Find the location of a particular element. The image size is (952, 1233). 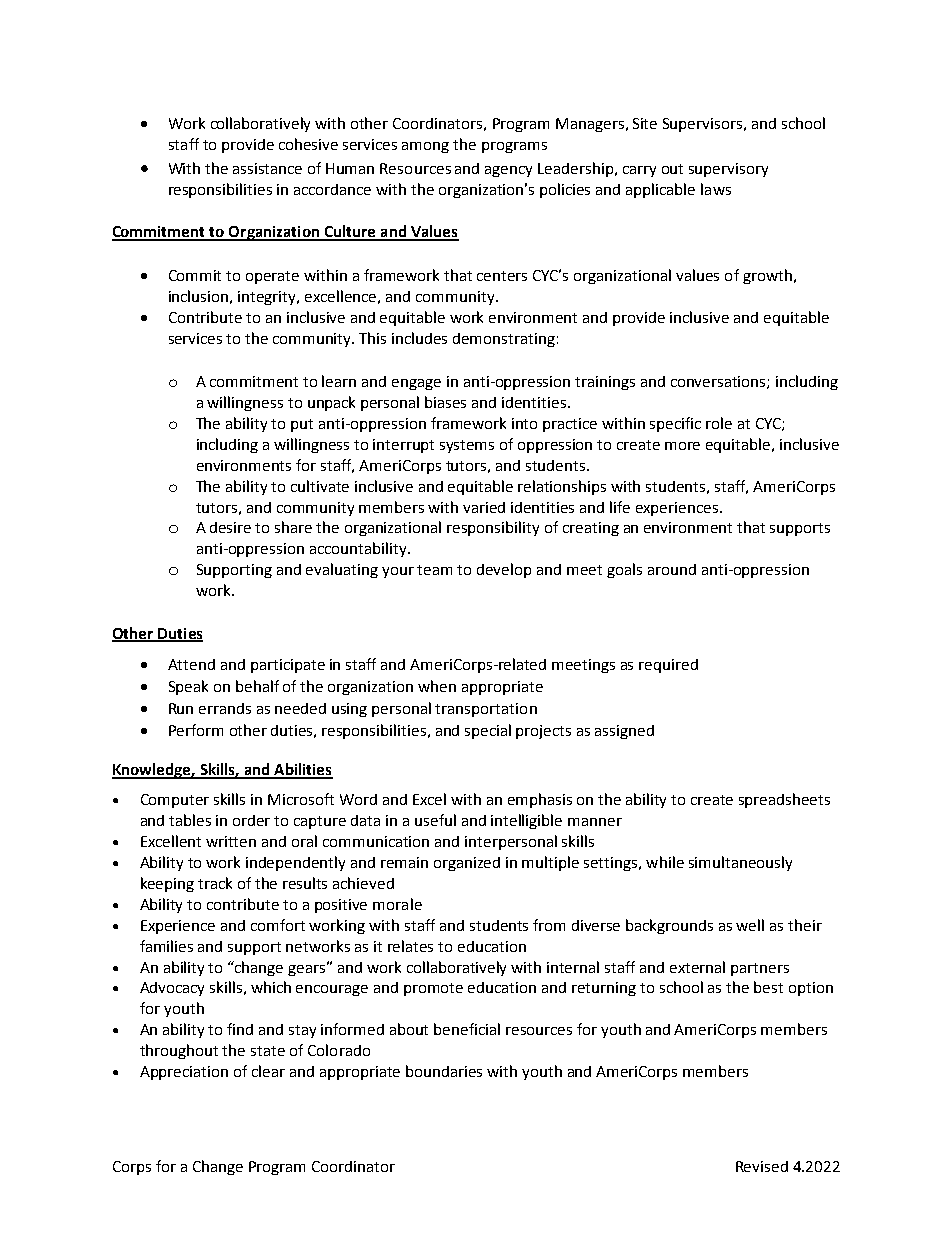

boundaries is located at coordinates (444, 1071).
